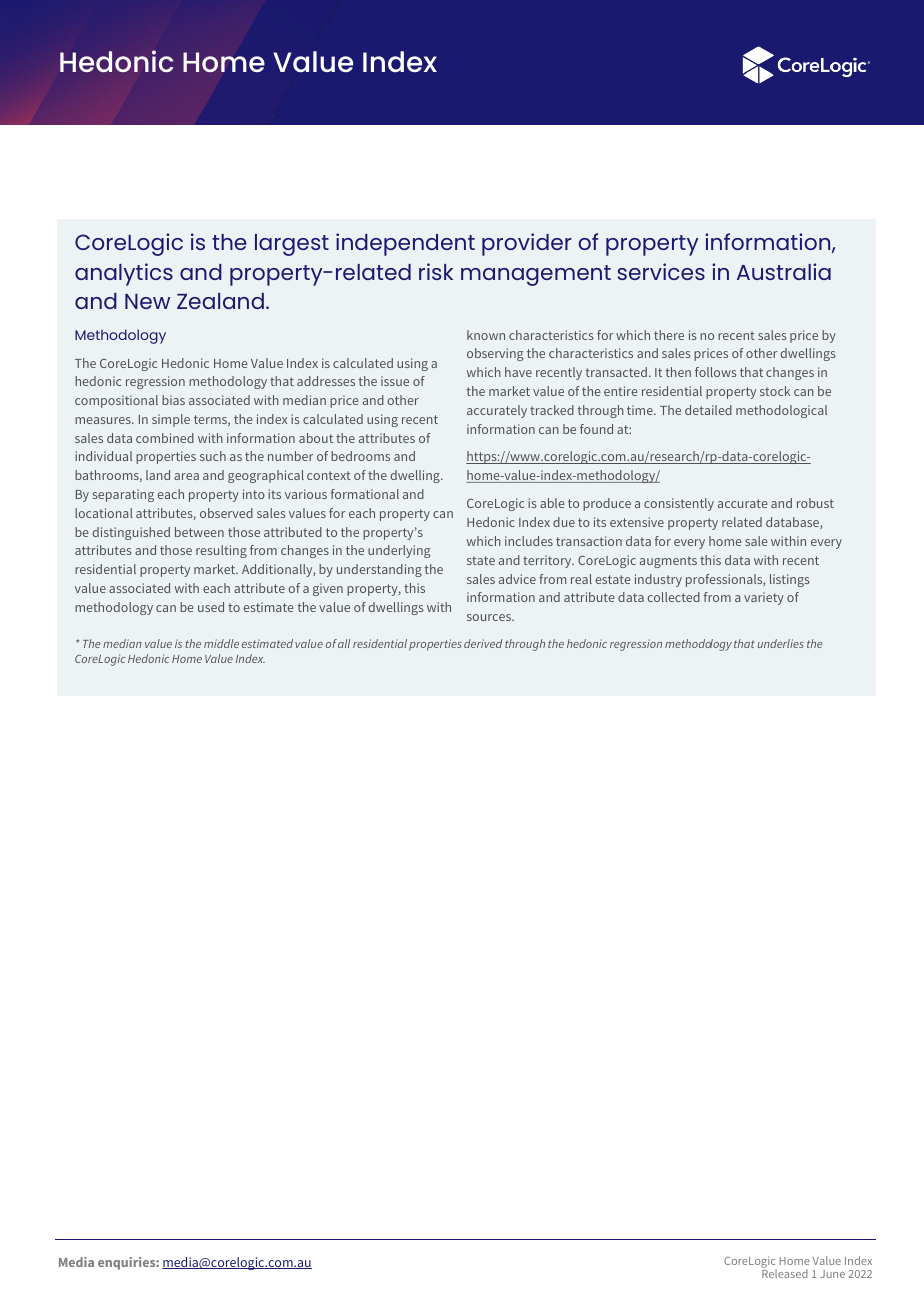 The image size is (924, 1308). What do you see at coordinates (436, 271) in the image?
I see `risk` at bounding box center [436, 271].
